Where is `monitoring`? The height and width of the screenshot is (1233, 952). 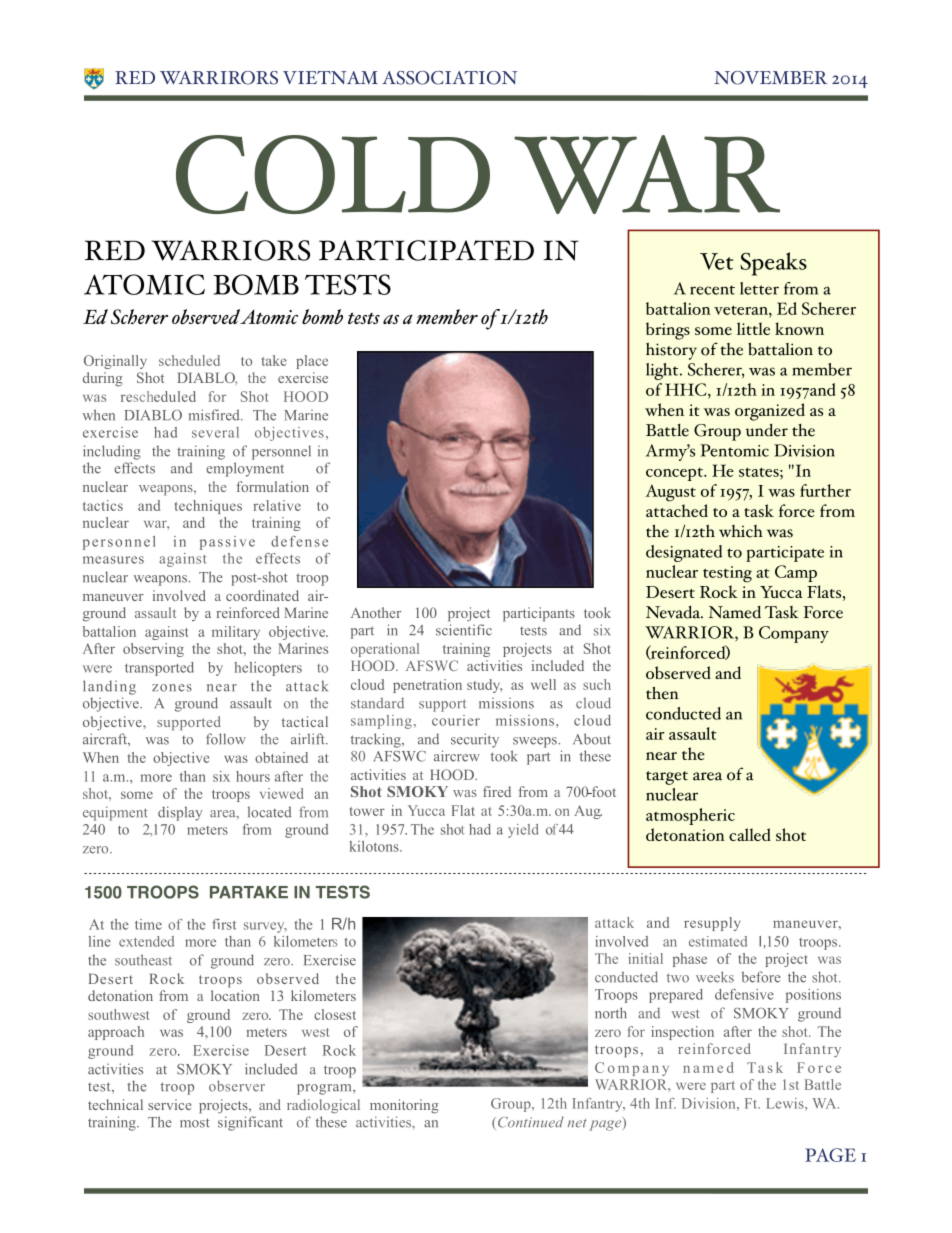 monitoring is located at coordinates (404, 1106).
